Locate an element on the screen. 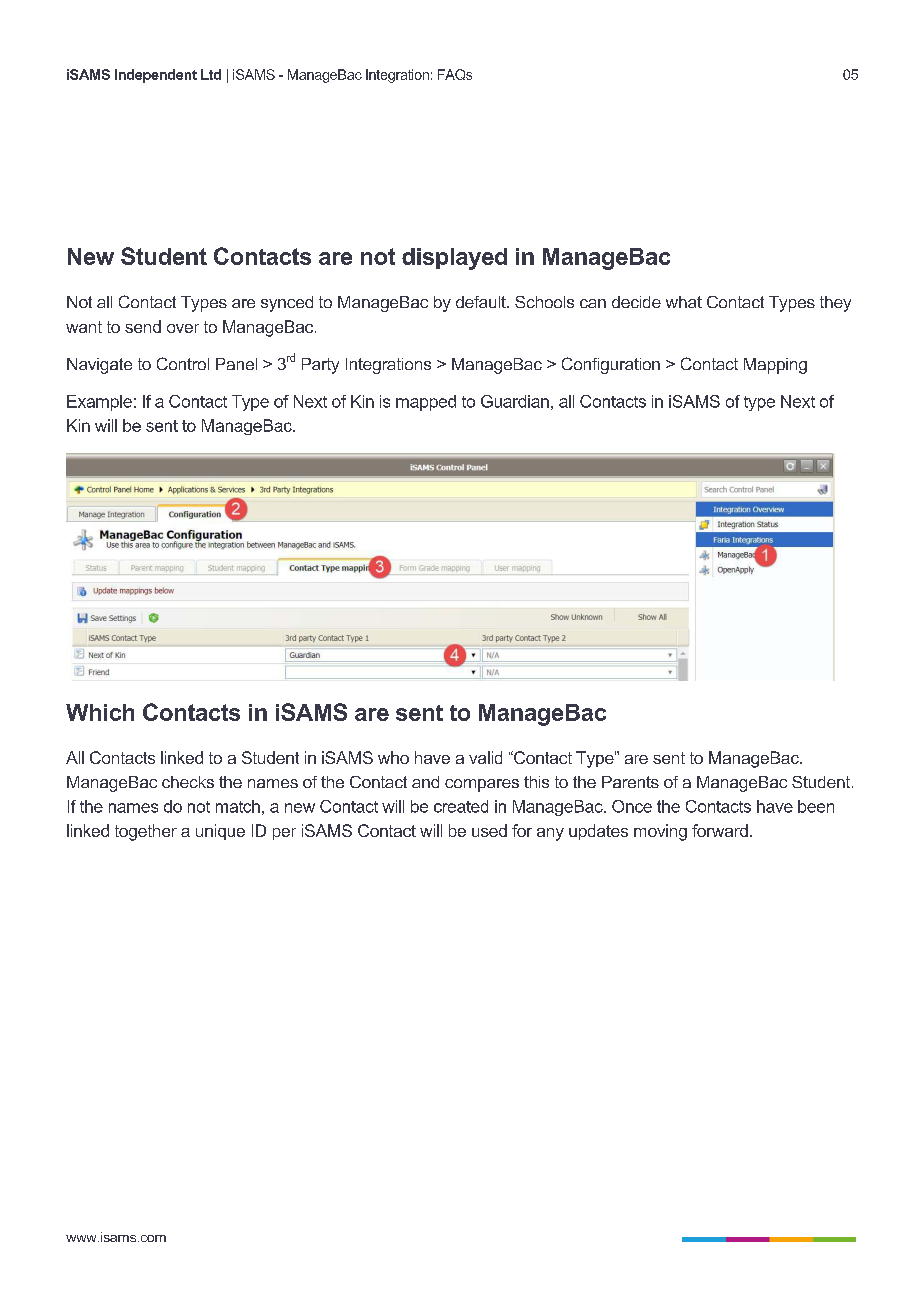  default is located at coordinates (482, 302).
